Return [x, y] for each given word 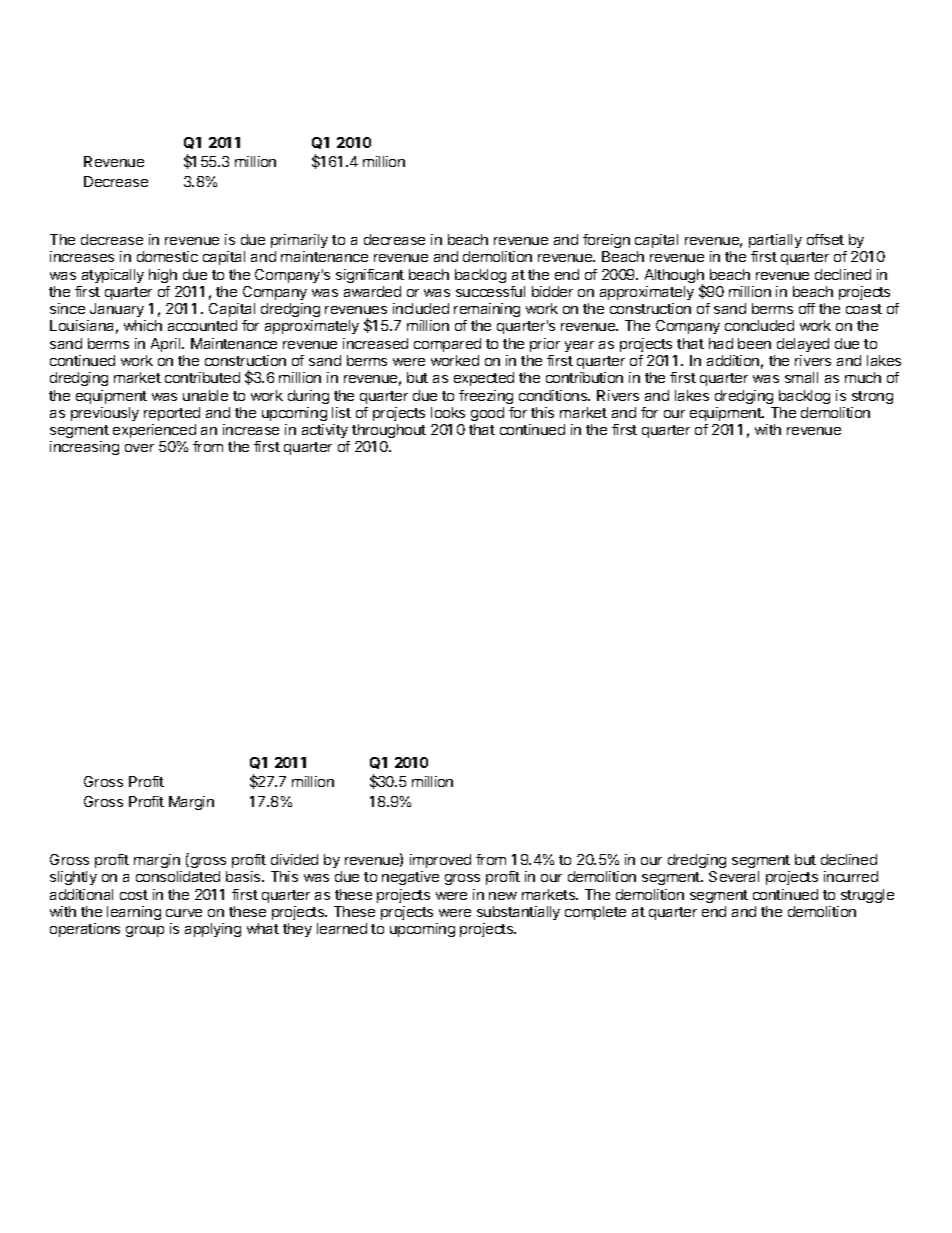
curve [184, 913]
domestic [167, 256]
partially [775, 241]
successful [490, 291]
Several [734, 876]
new [503, 896]
